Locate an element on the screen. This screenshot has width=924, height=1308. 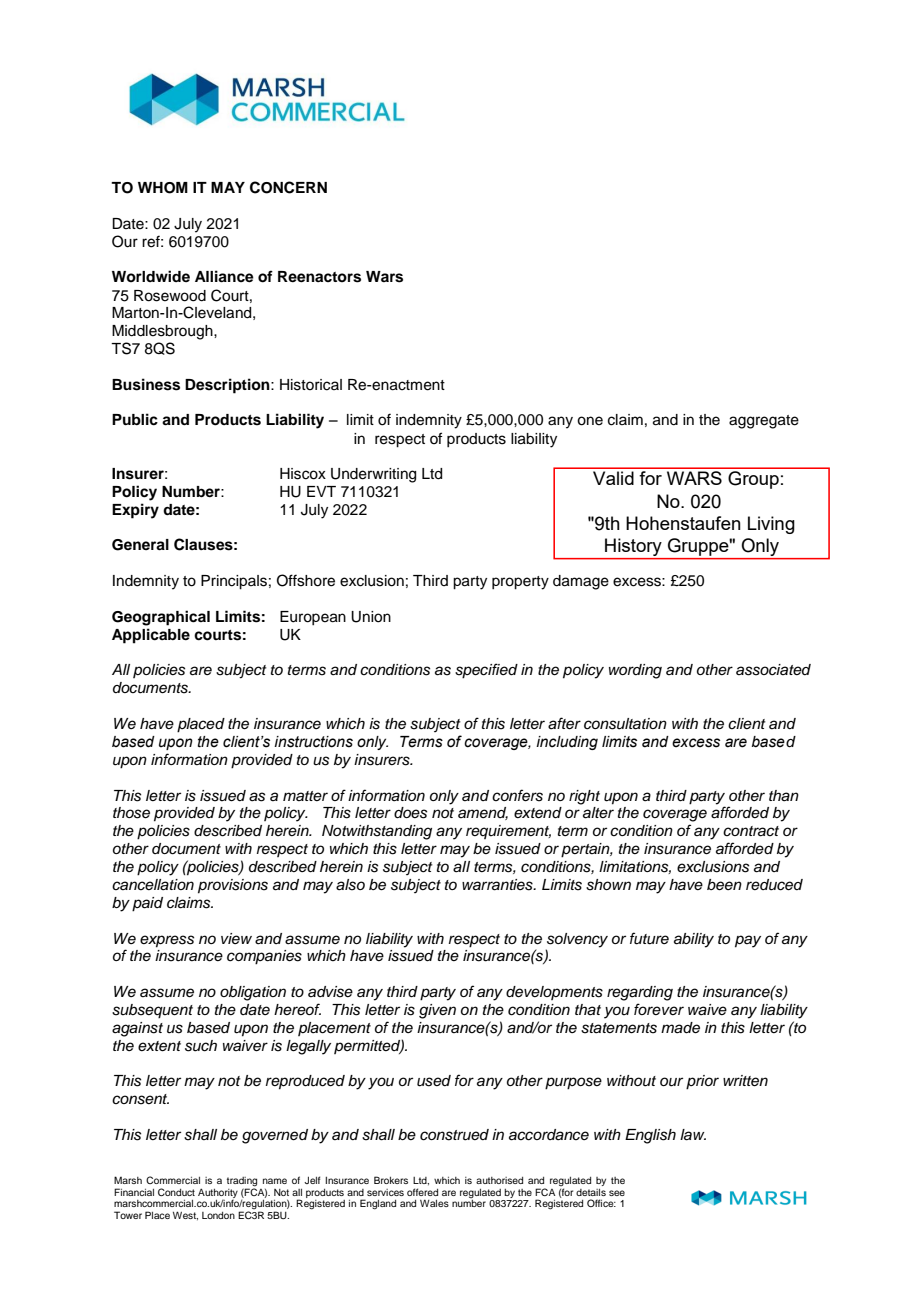
aggregate is located at coordinates (764, 422).
